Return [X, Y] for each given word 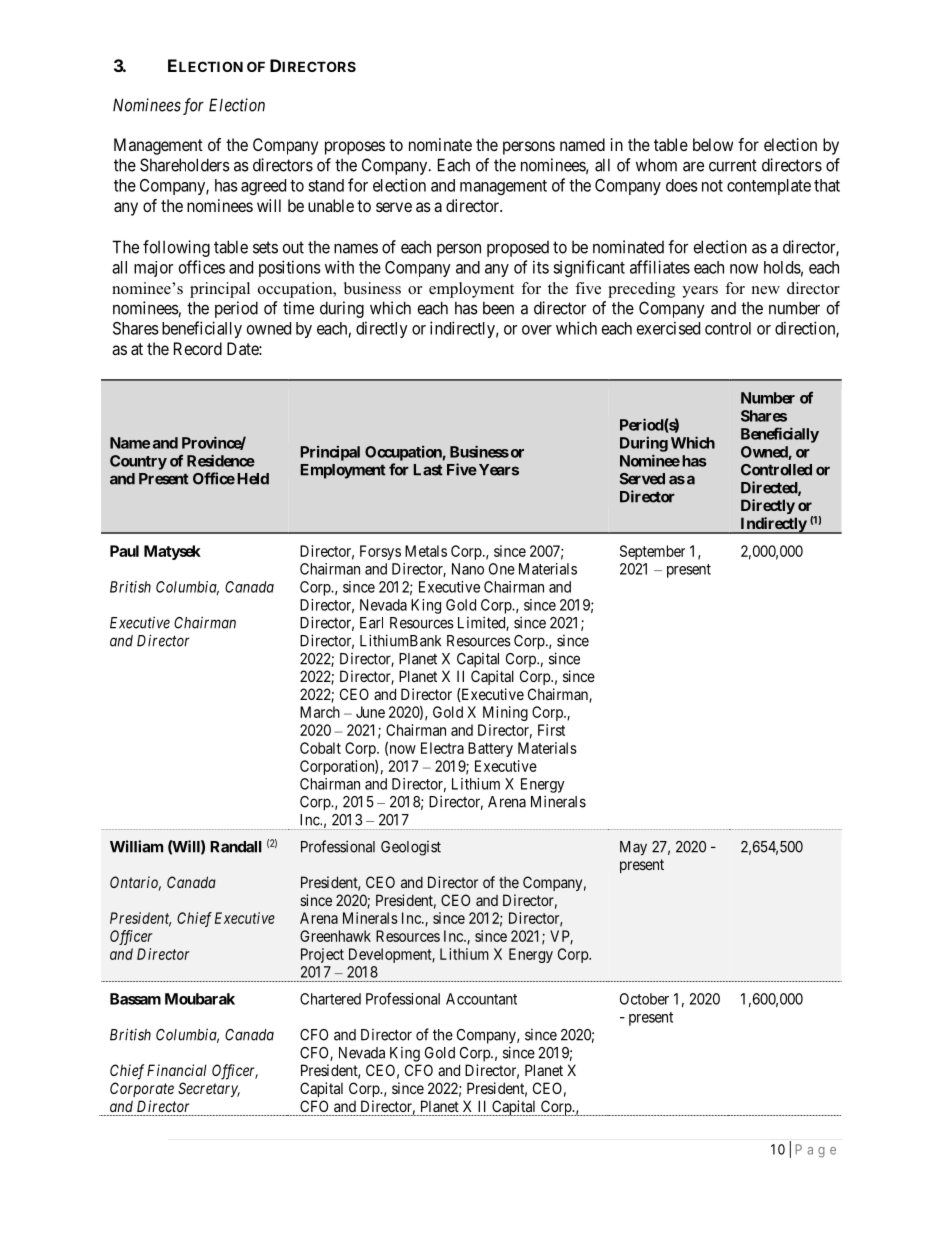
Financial [177, 1070]
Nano [468, 569]
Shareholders [185, 165]
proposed [518, 249]
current [733, 165]
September [652, 552]
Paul [124, 551]
